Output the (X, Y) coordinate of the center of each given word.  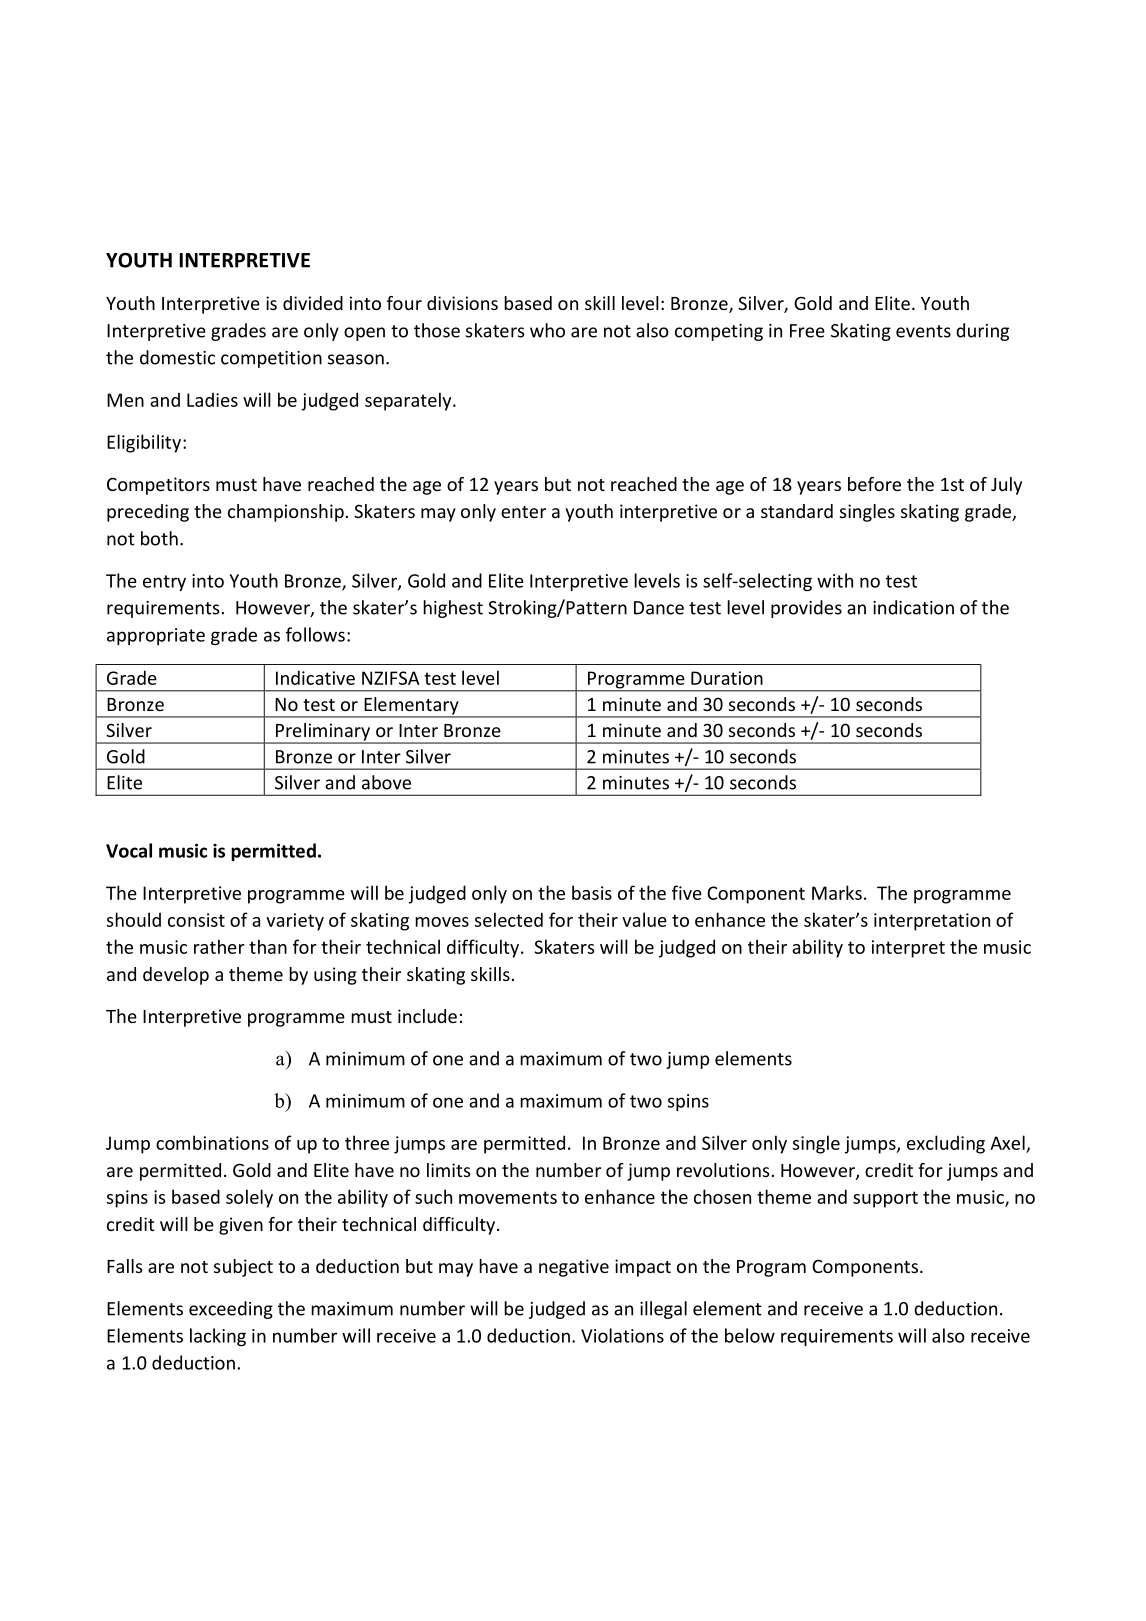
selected (509, 919)
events (923, 331)
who (547, 330)
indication (913, 607)
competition (271, 359)
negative (574, 1268)
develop (176, 976)
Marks (837, 892)
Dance (659, 608)
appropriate (156, 636)
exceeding (231, 1310)
